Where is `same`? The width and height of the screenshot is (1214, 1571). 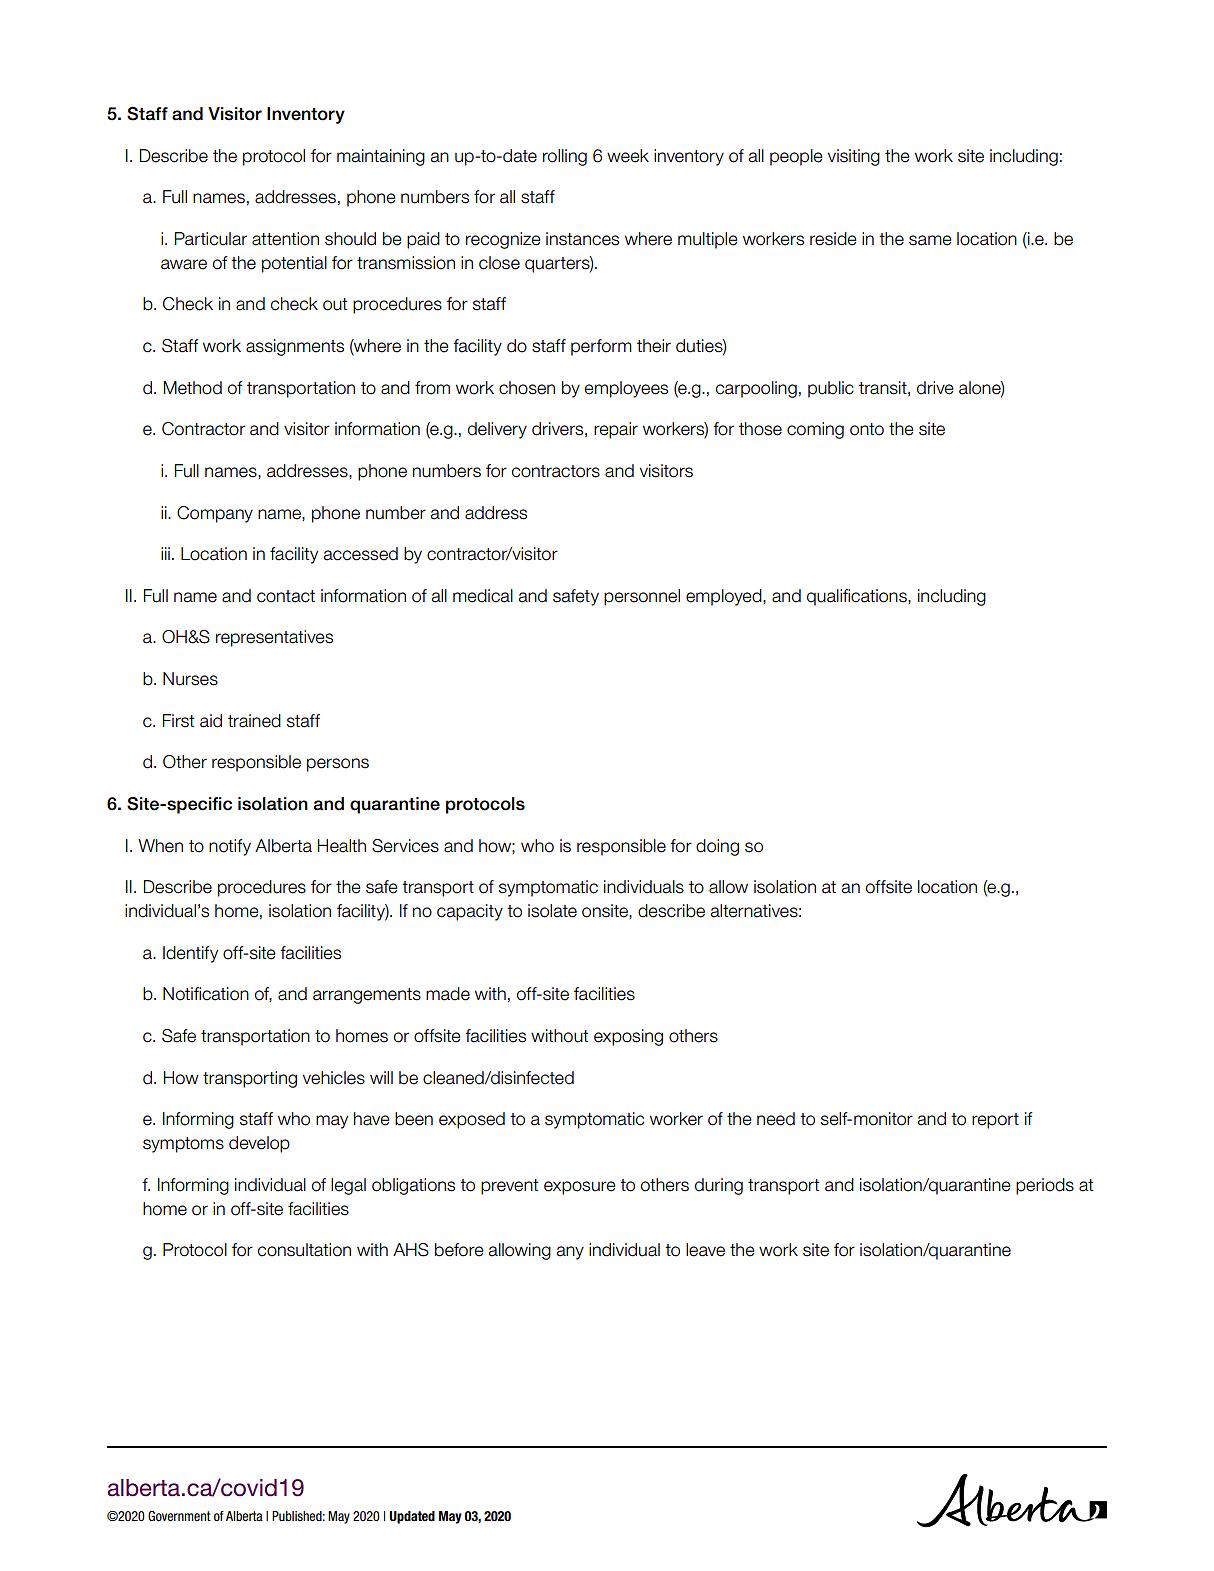
same is located at coordinates (930, 240).
